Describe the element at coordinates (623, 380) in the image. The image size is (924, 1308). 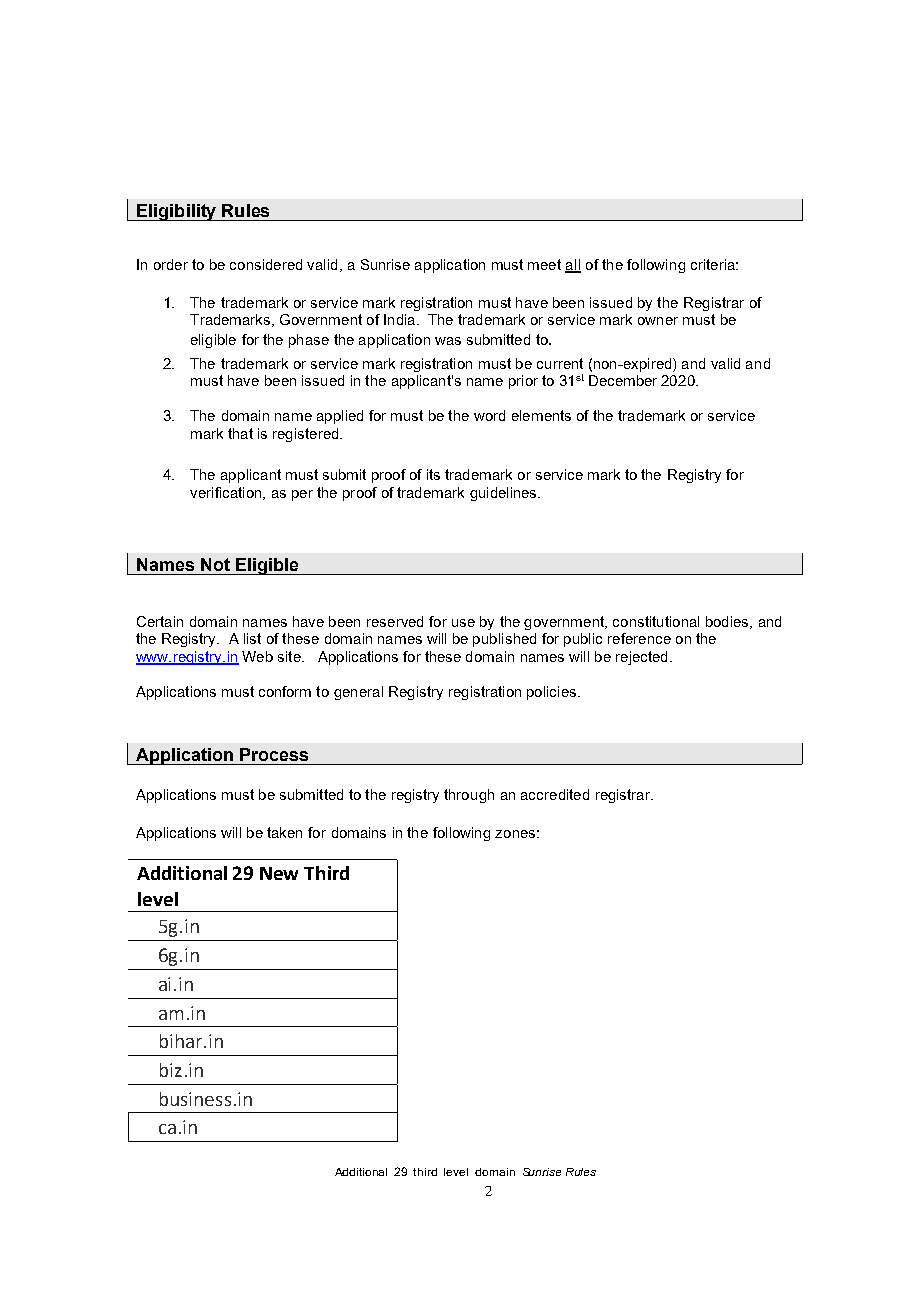
I see `December` at that location.
